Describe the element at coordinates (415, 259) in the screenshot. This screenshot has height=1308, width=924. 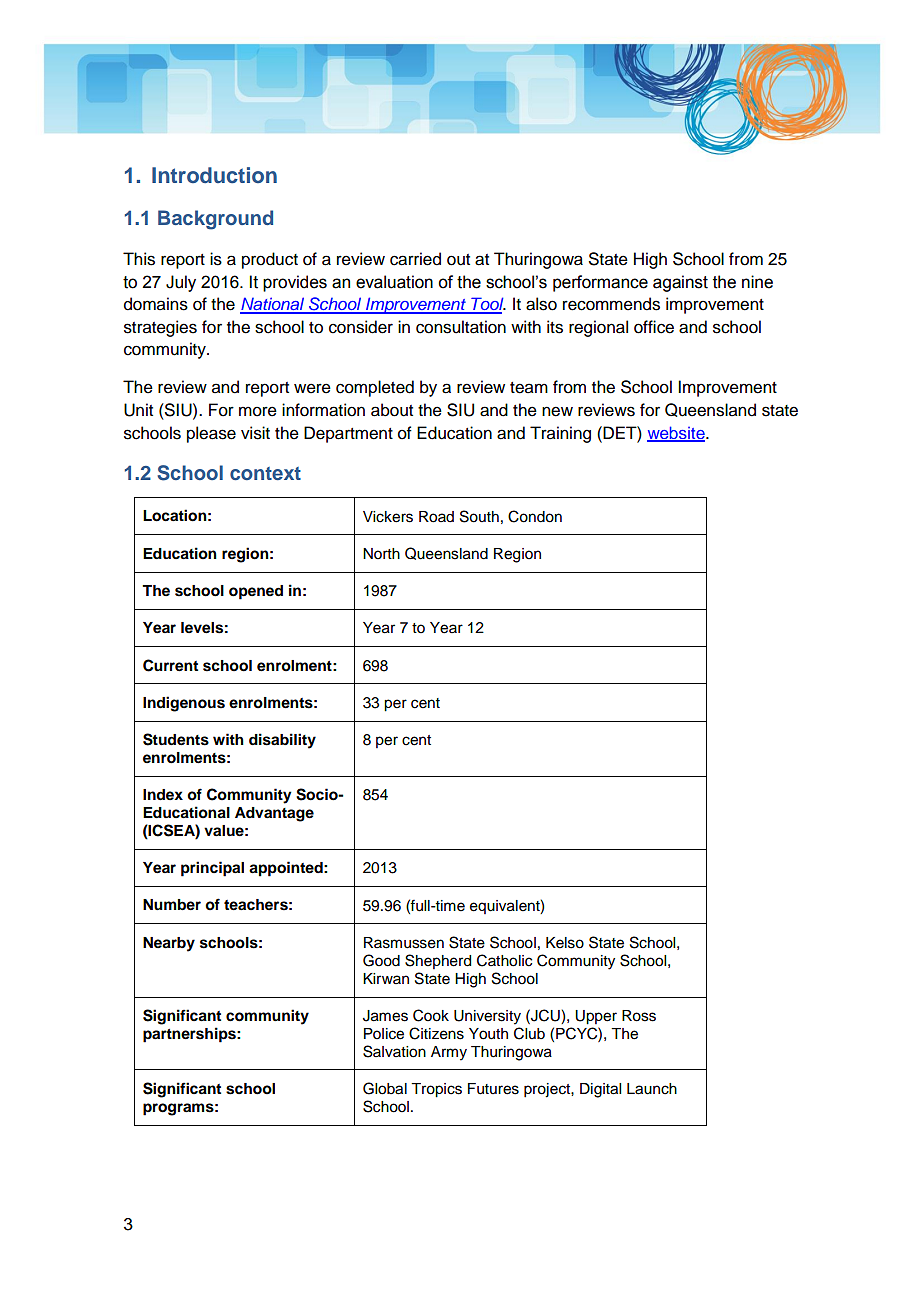
I see `carried` at that location.
